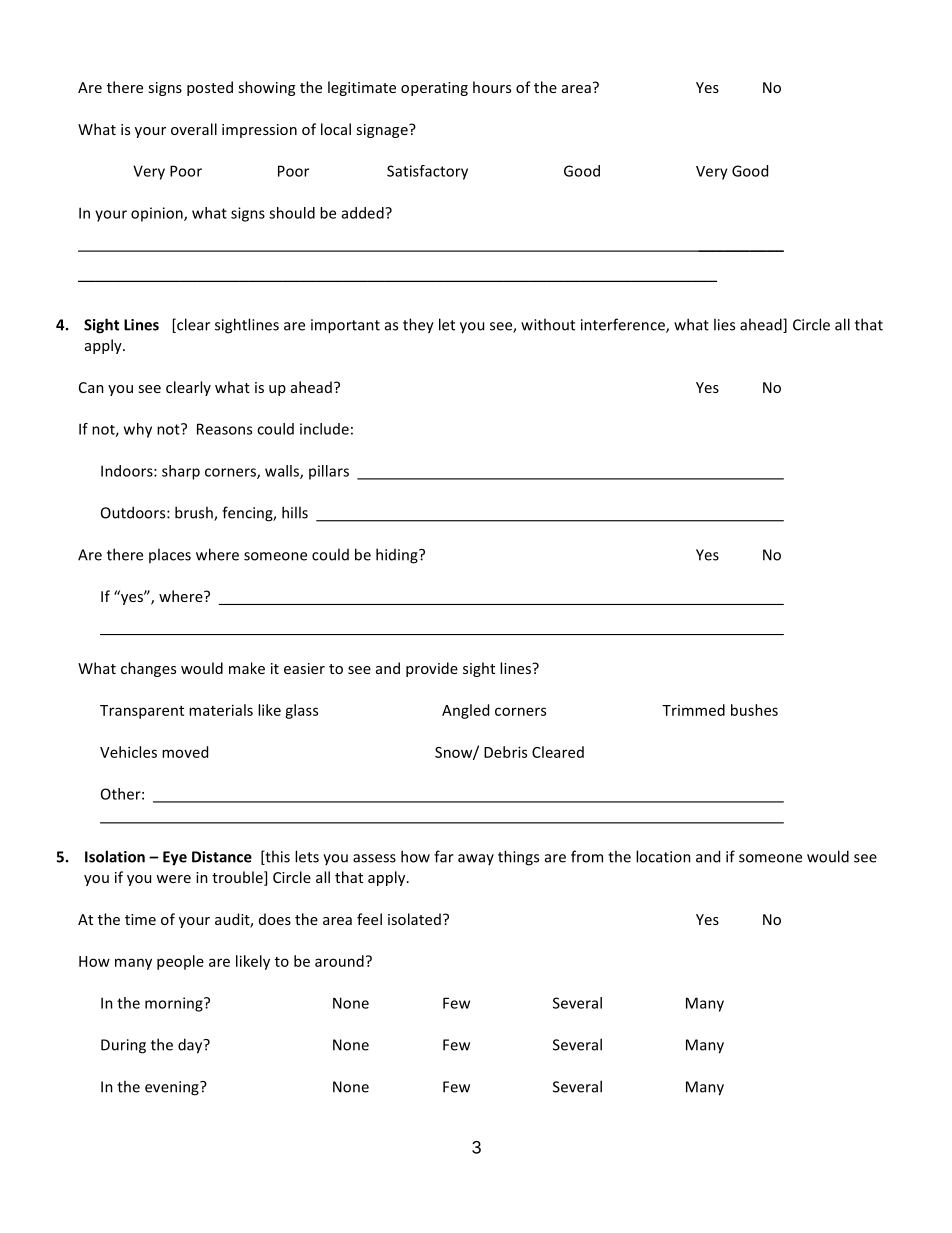 This screenshot has width=952, height=1233. I want to click on overall, so click(194, 129).
